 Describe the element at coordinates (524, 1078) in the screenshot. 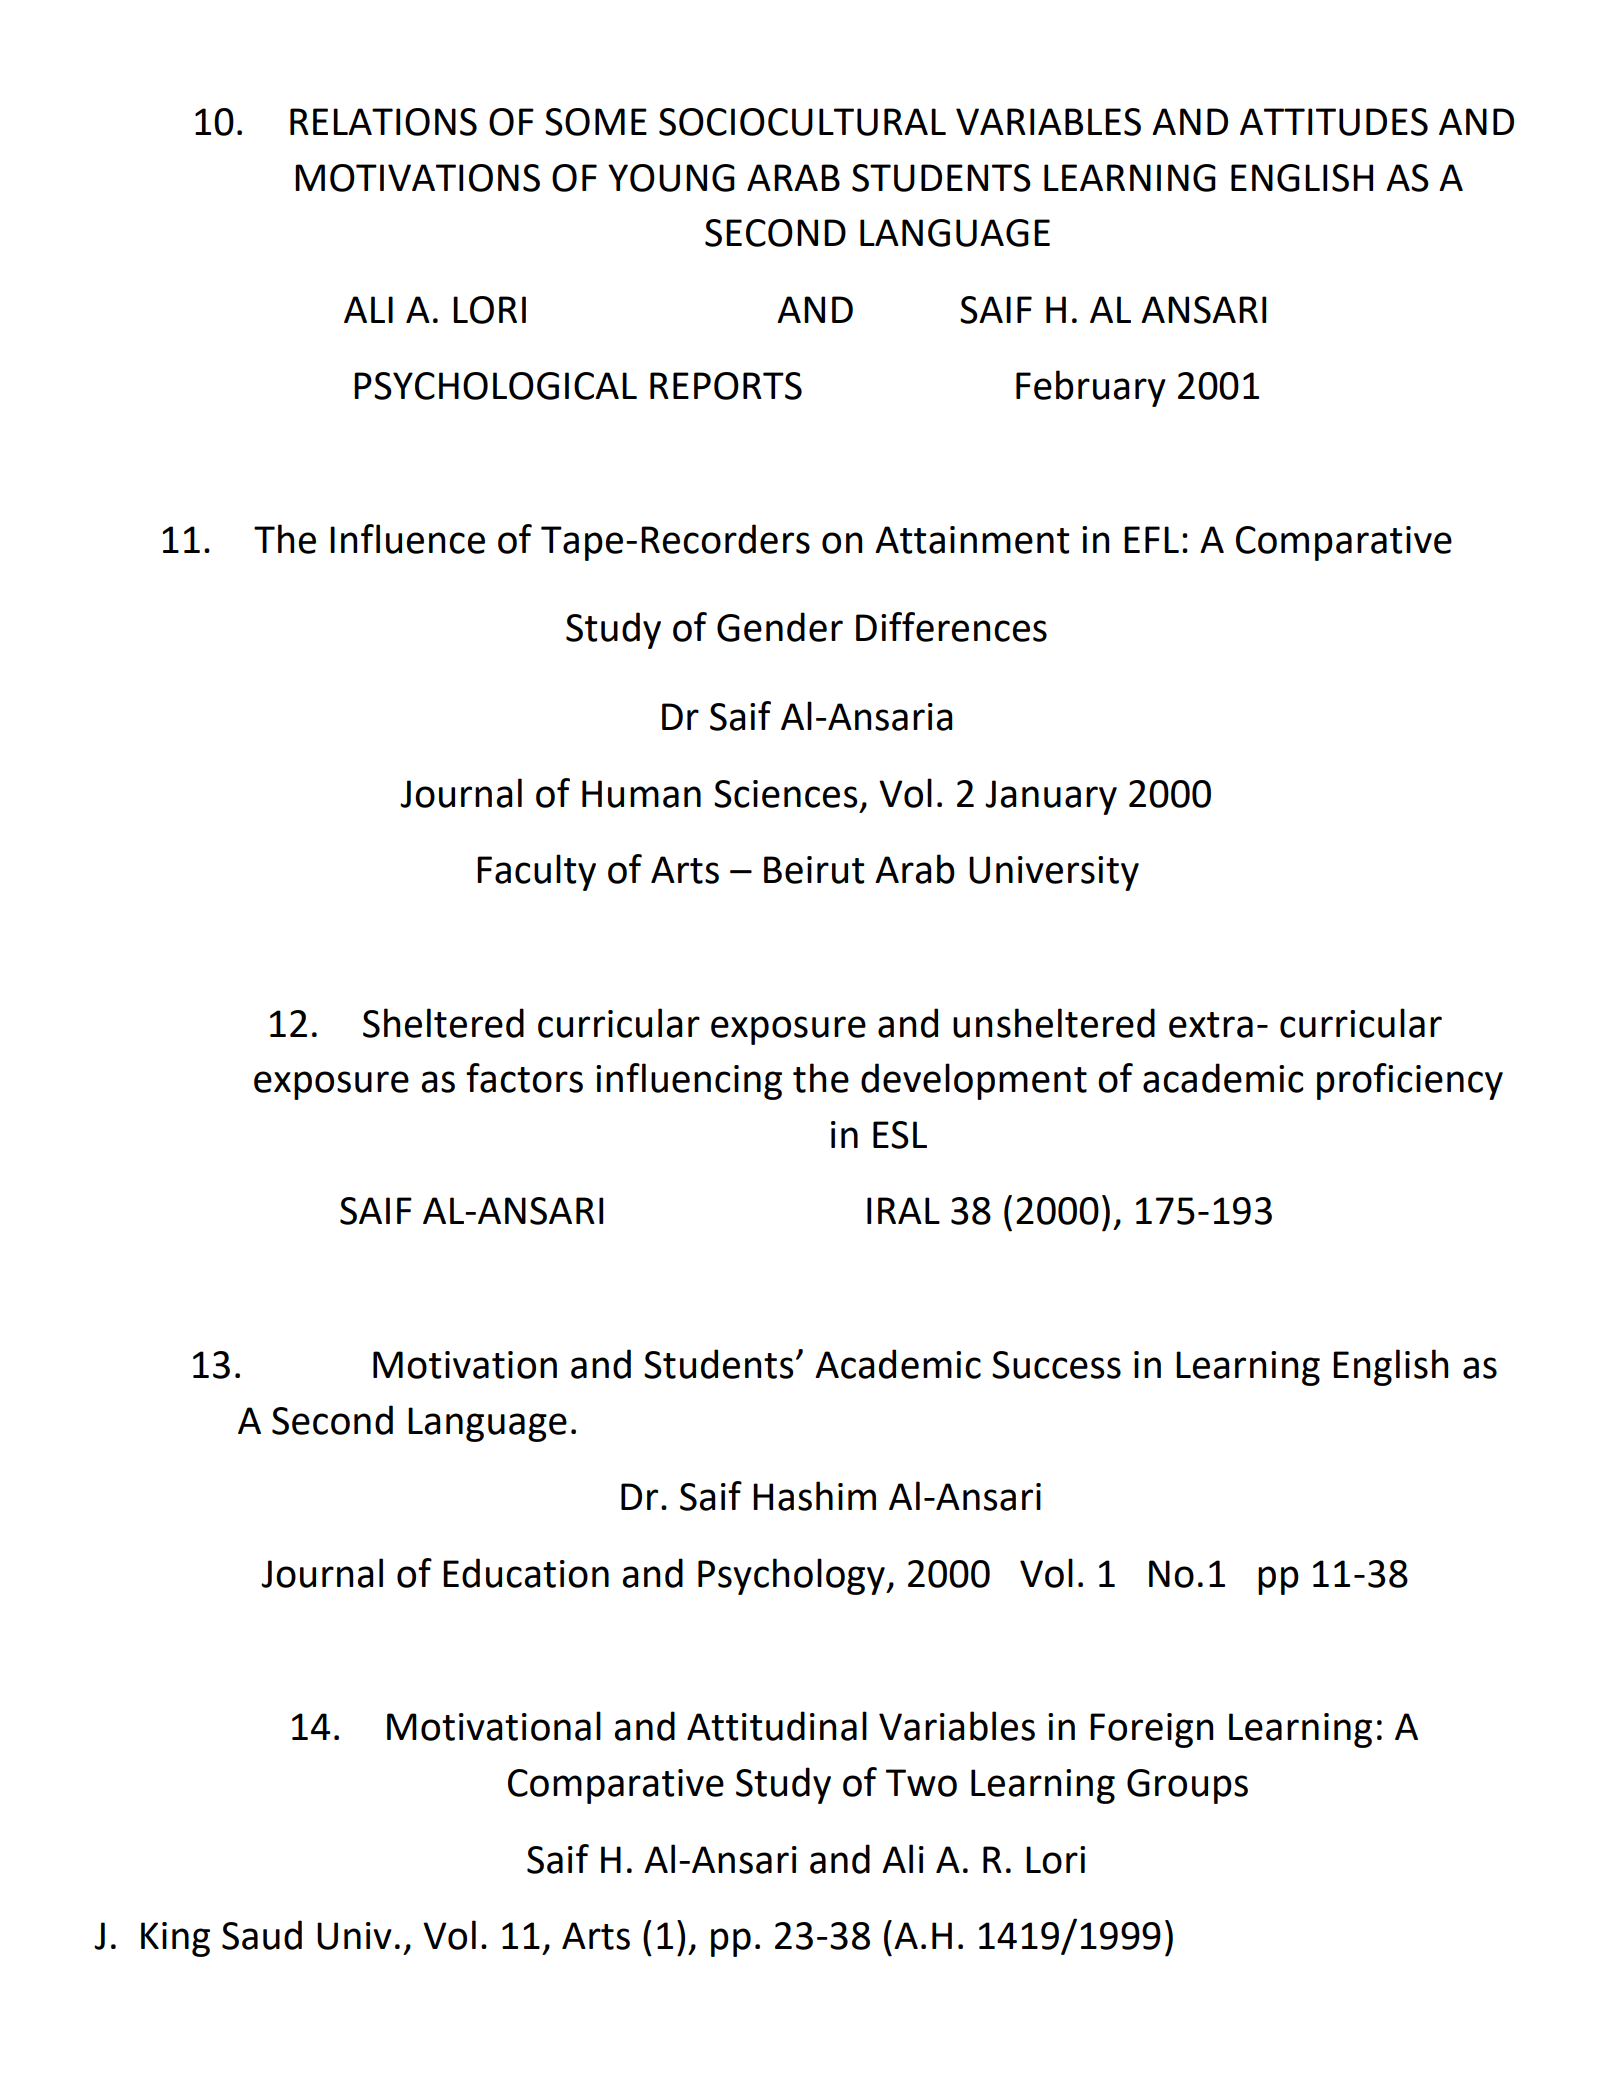

I see `factors` at that location.
